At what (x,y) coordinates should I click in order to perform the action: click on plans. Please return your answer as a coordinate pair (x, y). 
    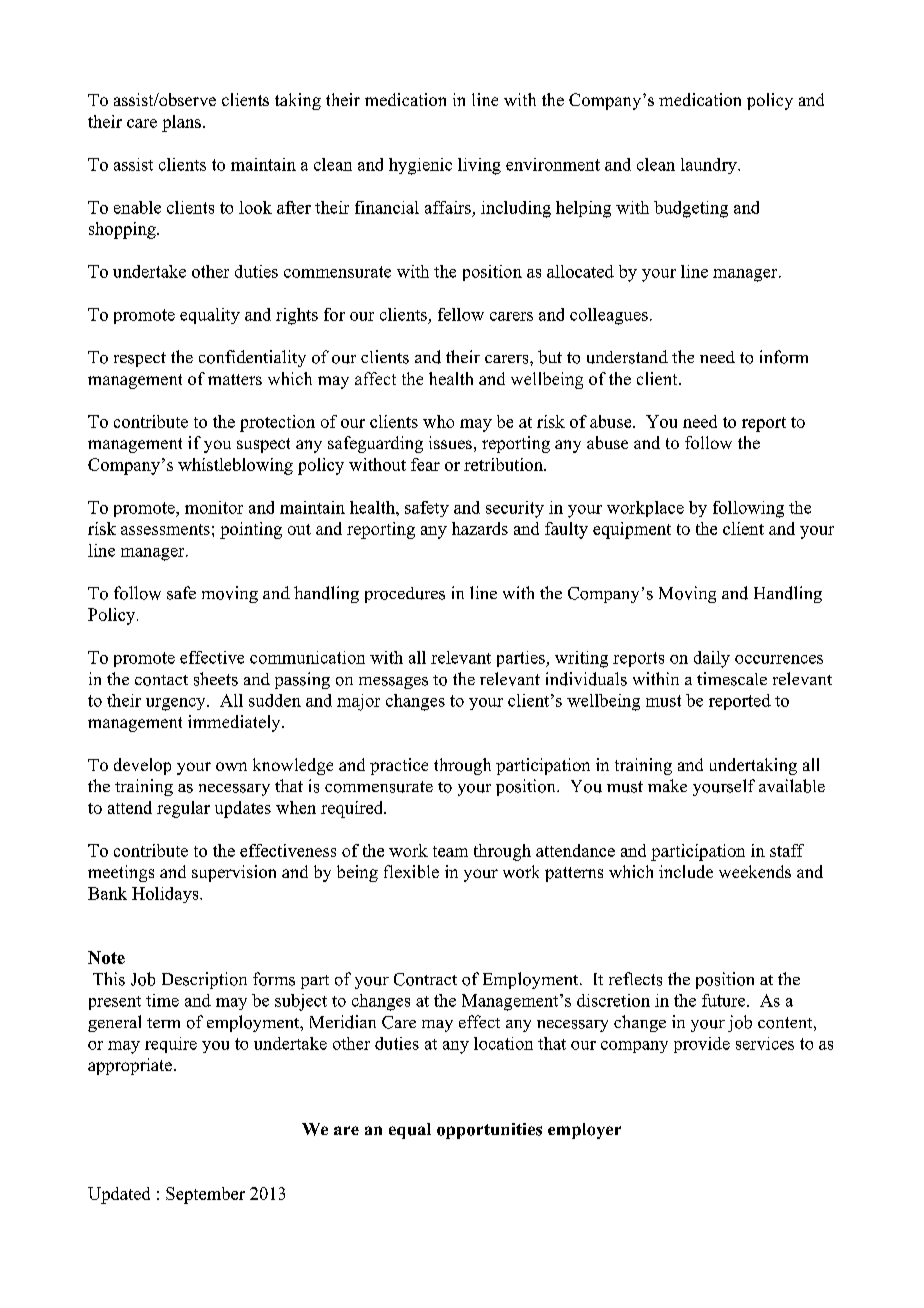
    Looking at the image, I should click on (181, 123).
